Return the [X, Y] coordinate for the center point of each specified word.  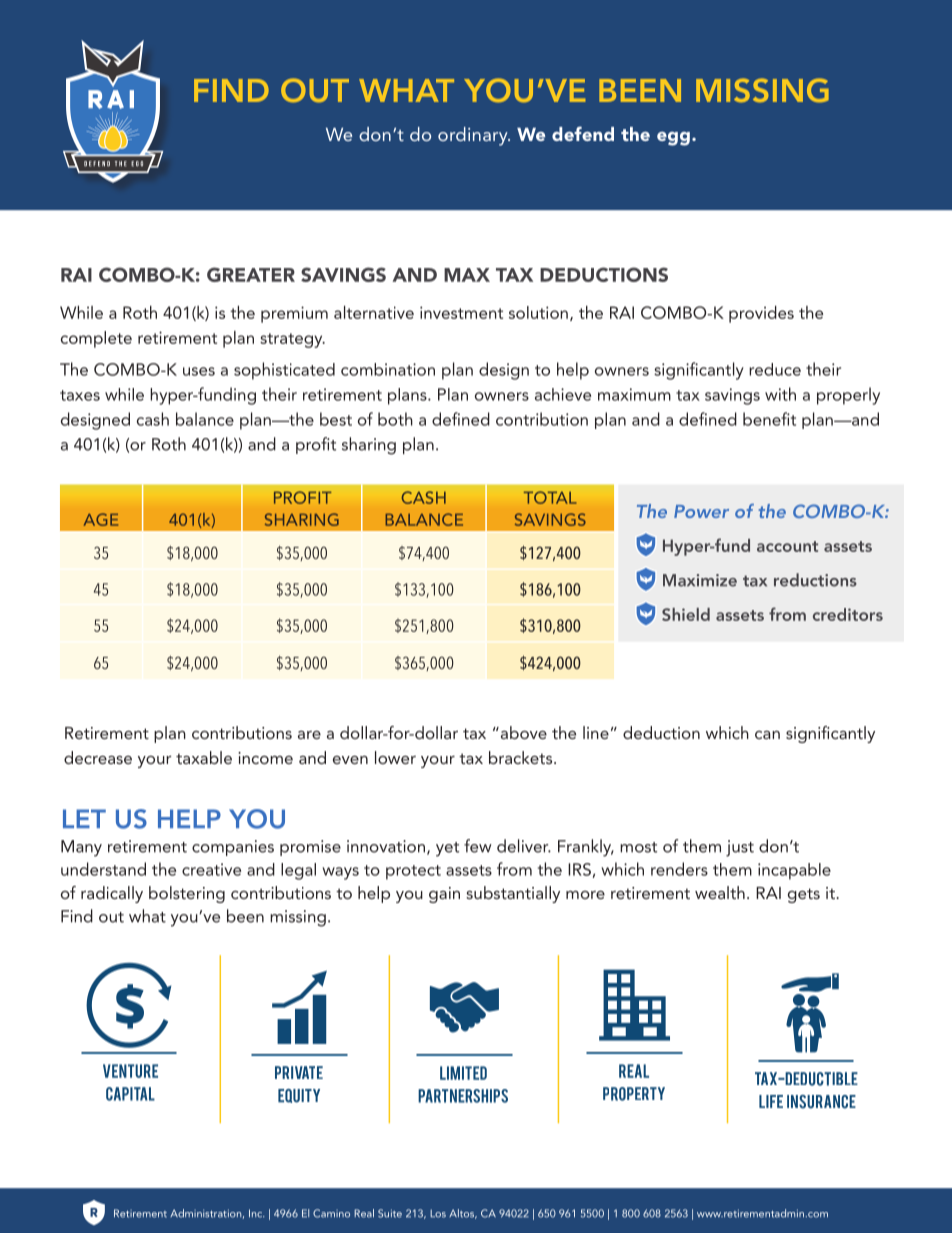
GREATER [251, 274]
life [771, 1101]
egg [673, 139]
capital [130, 1094]
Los [438, 1213]
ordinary [474, 136]
